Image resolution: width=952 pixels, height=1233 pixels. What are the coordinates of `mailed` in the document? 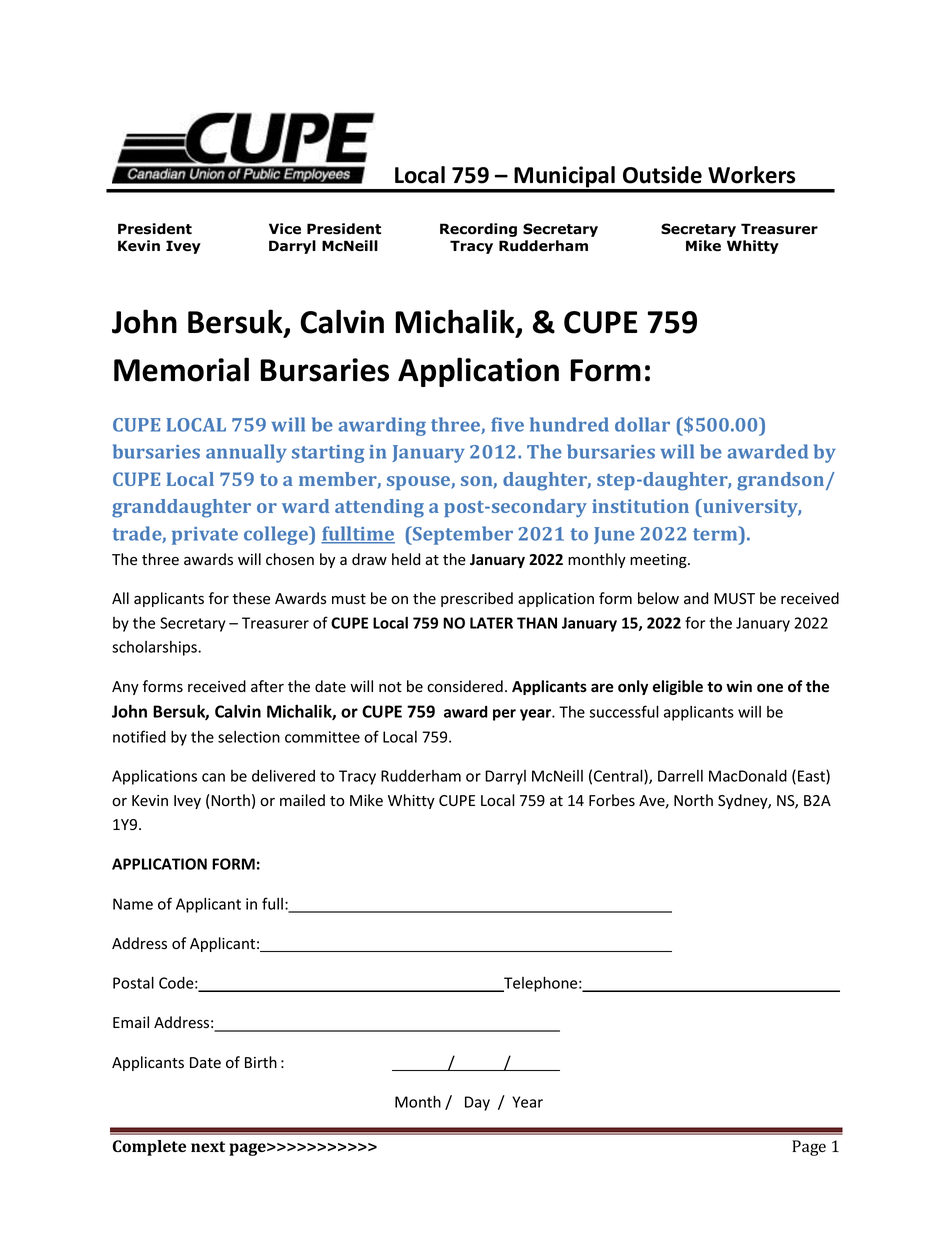 It's located at (302, 800).
